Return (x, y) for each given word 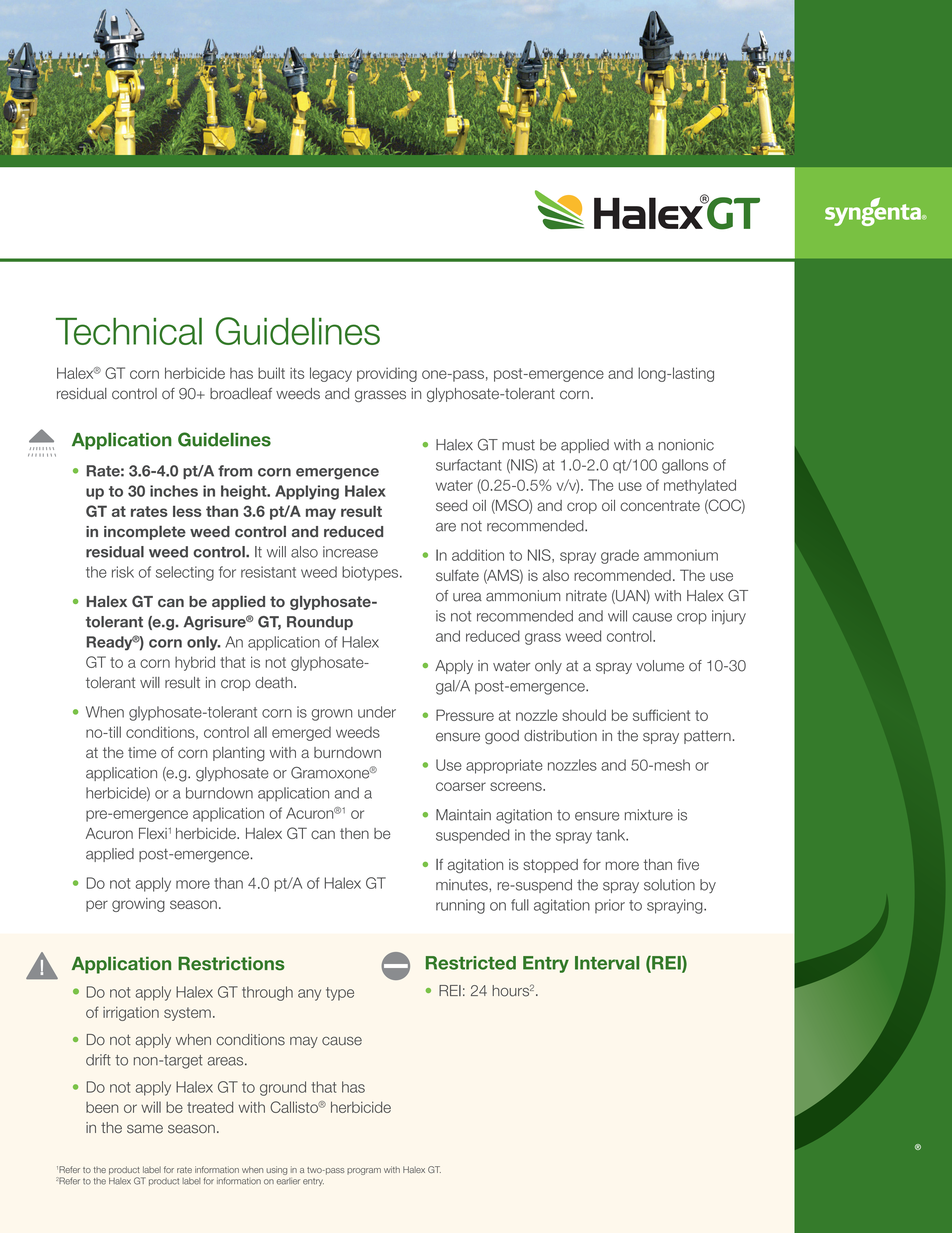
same (145, 1129)
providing (387, 374)
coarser (461, 786)
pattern (707, 737)
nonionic (686, 445)
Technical (129, 331)
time (142, 752)
